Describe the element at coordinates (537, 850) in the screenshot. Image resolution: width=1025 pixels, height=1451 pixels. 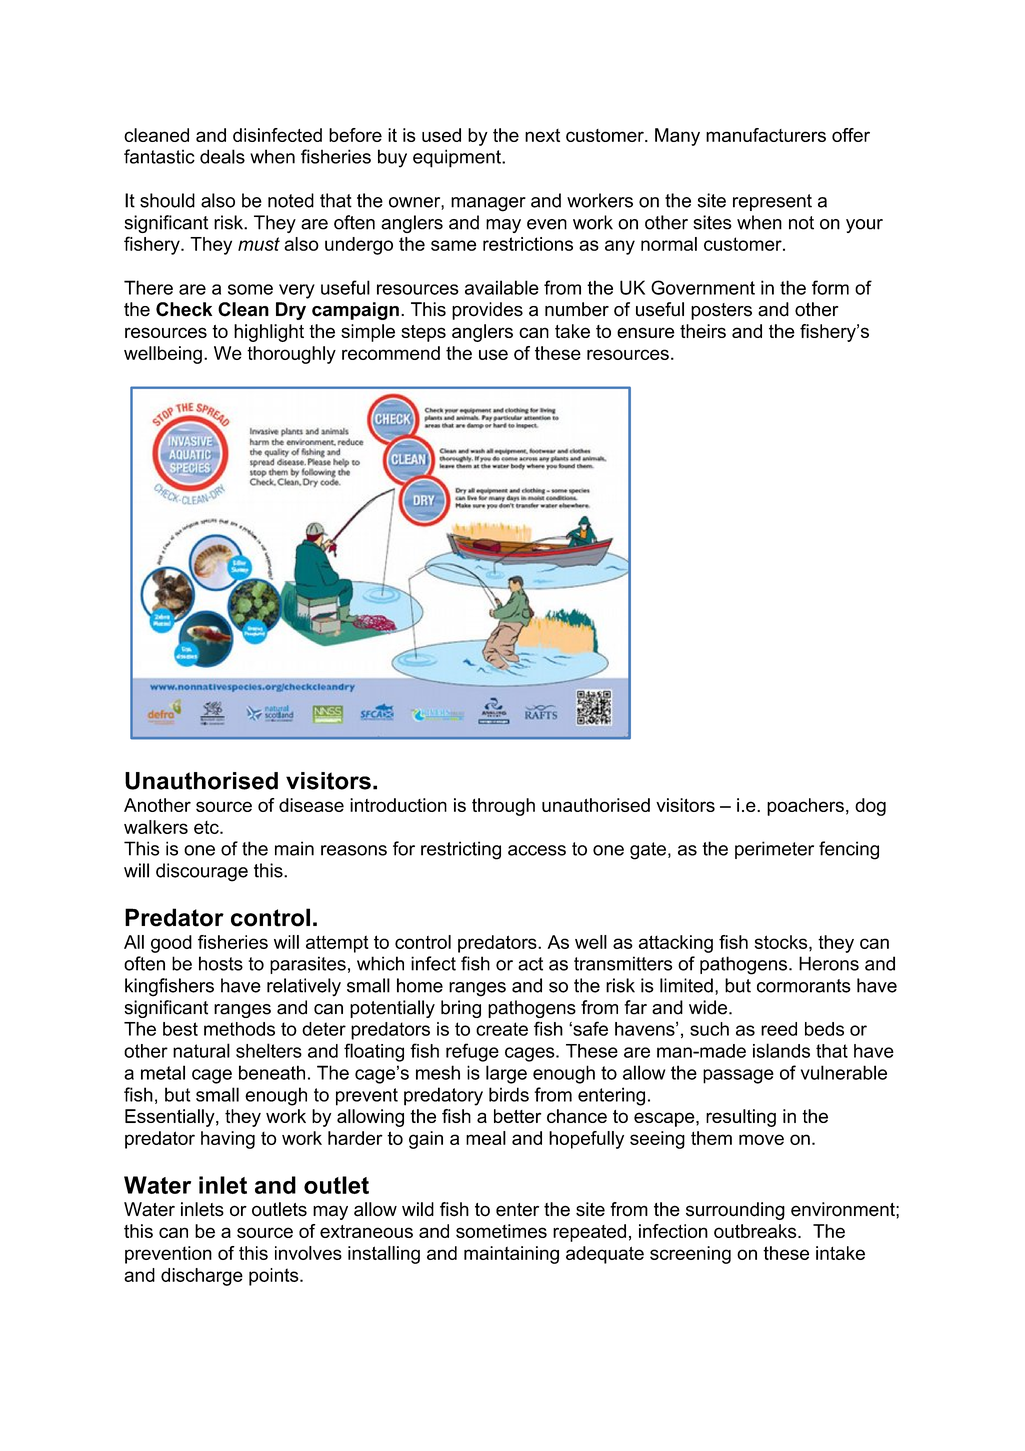
I see `access` at that location.
